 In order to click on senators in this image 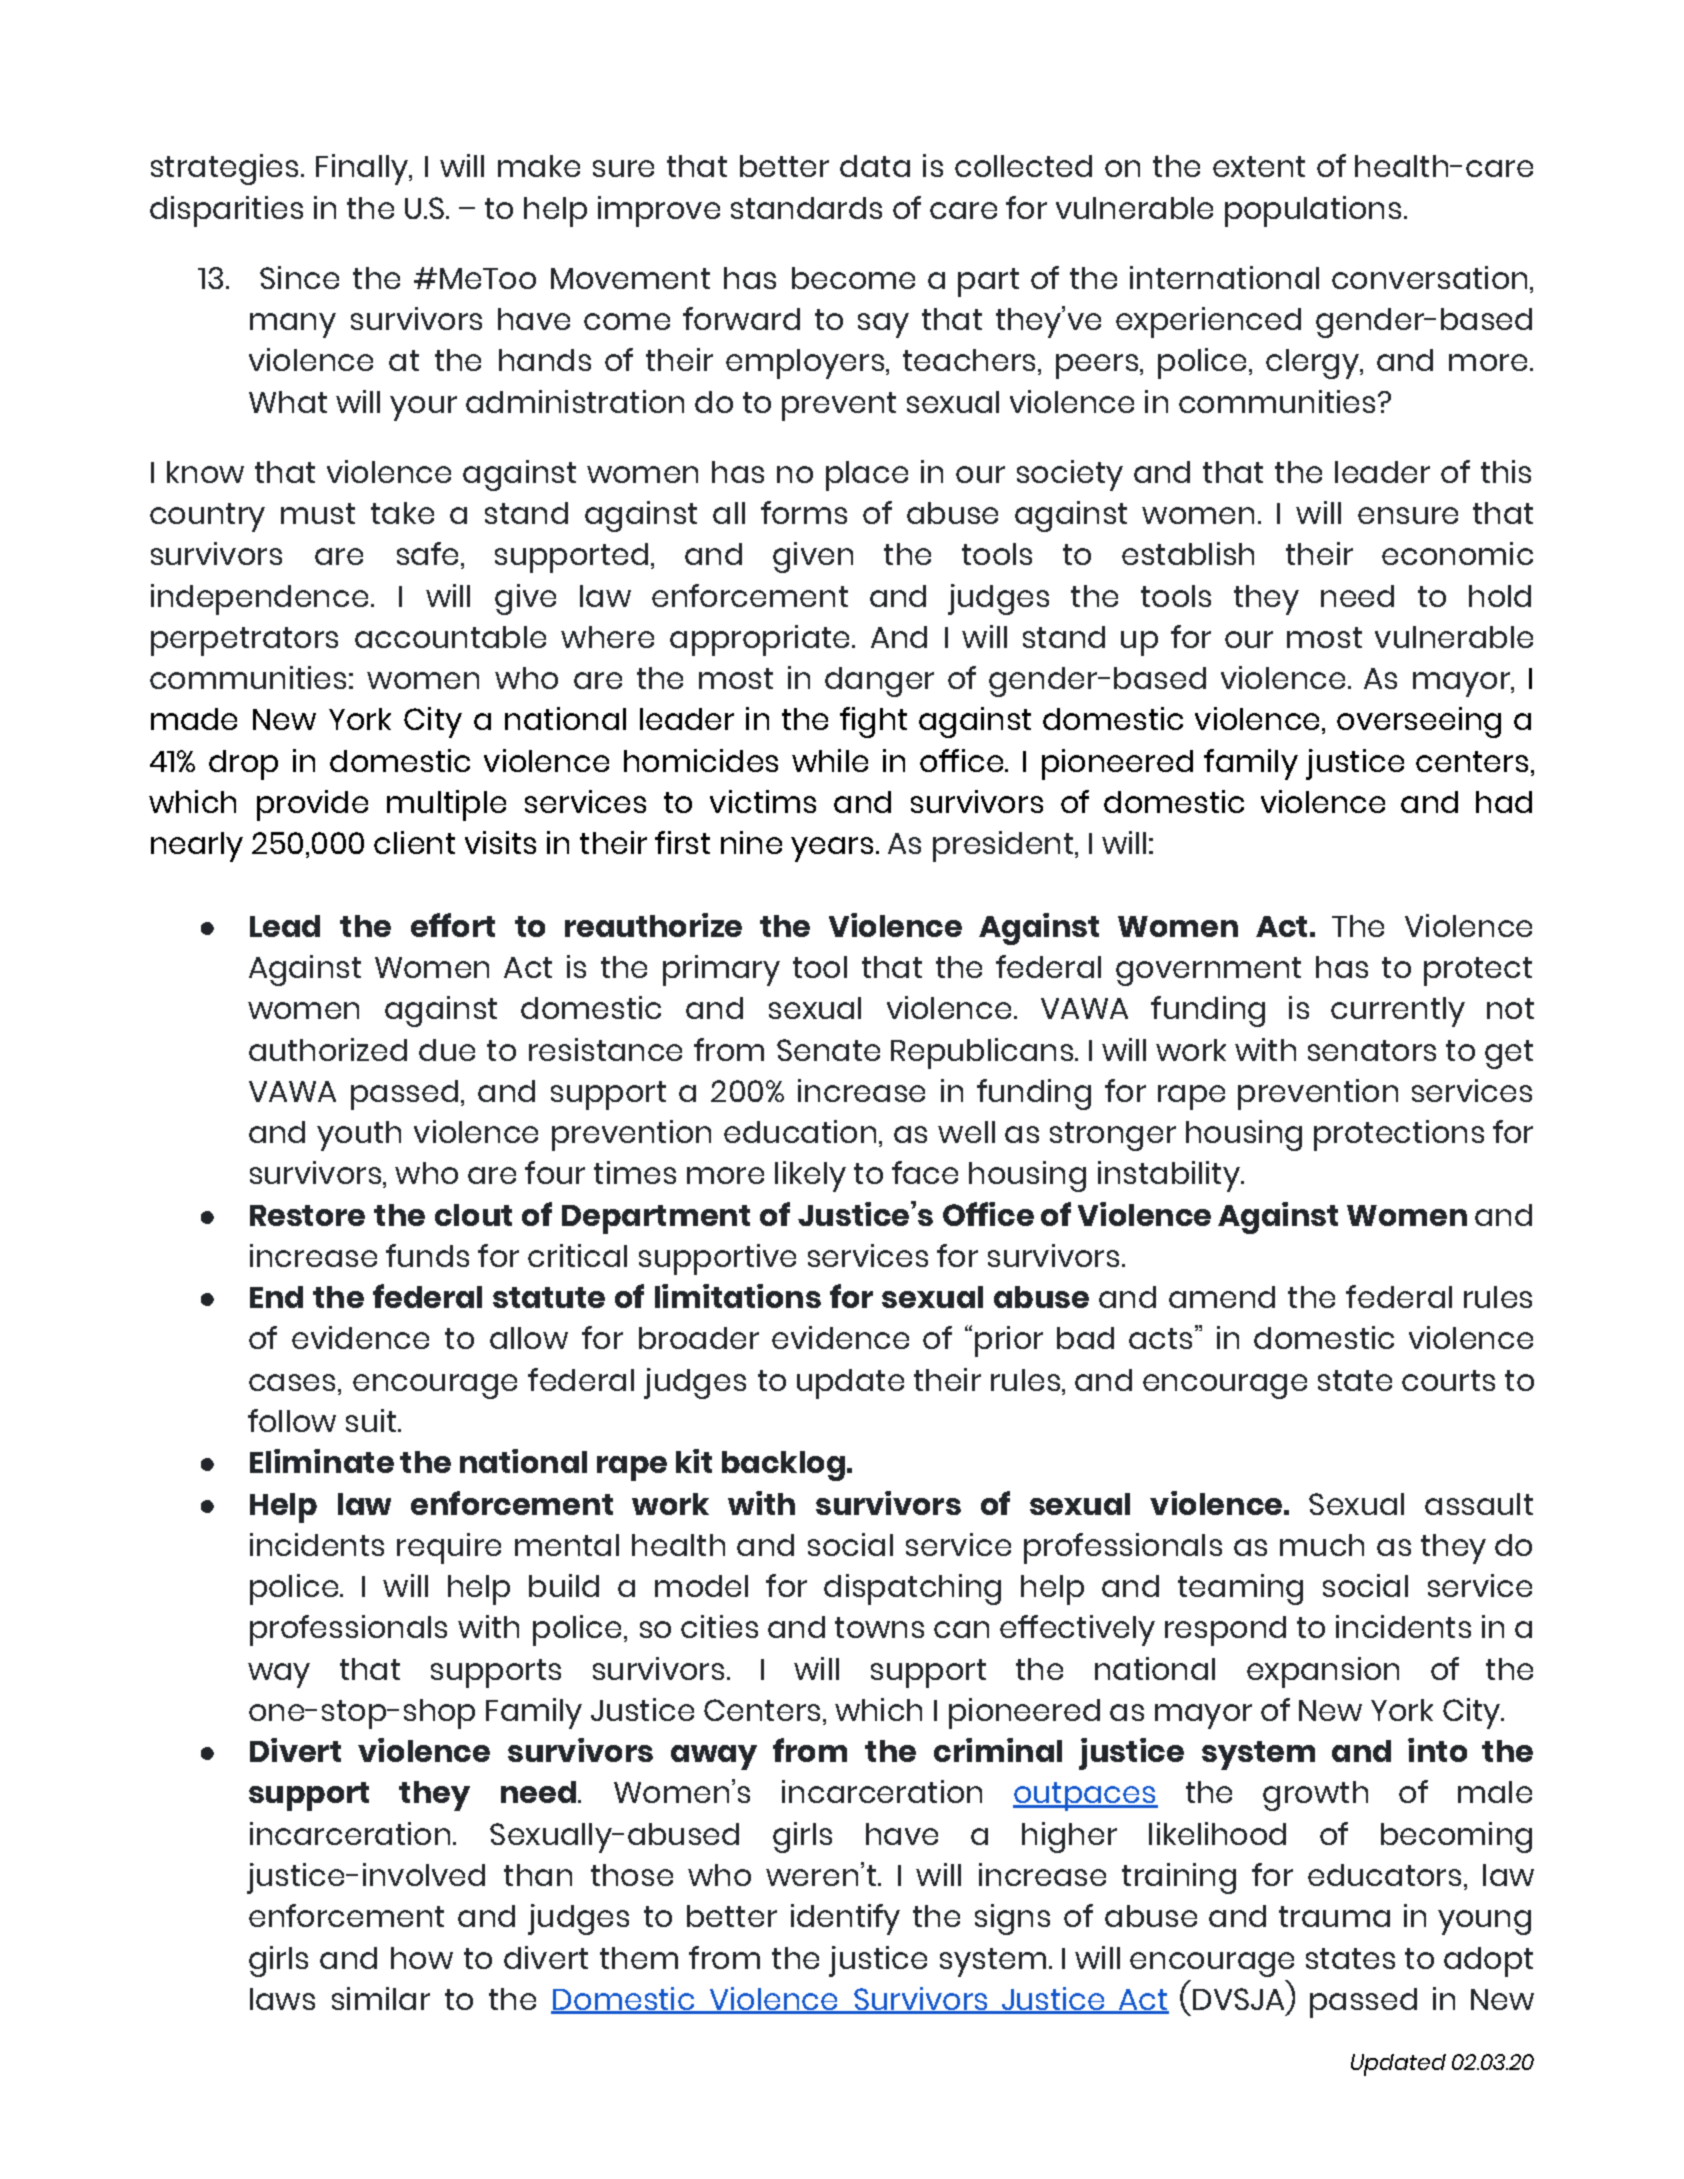, I will do `click(1372, 1050)`.
